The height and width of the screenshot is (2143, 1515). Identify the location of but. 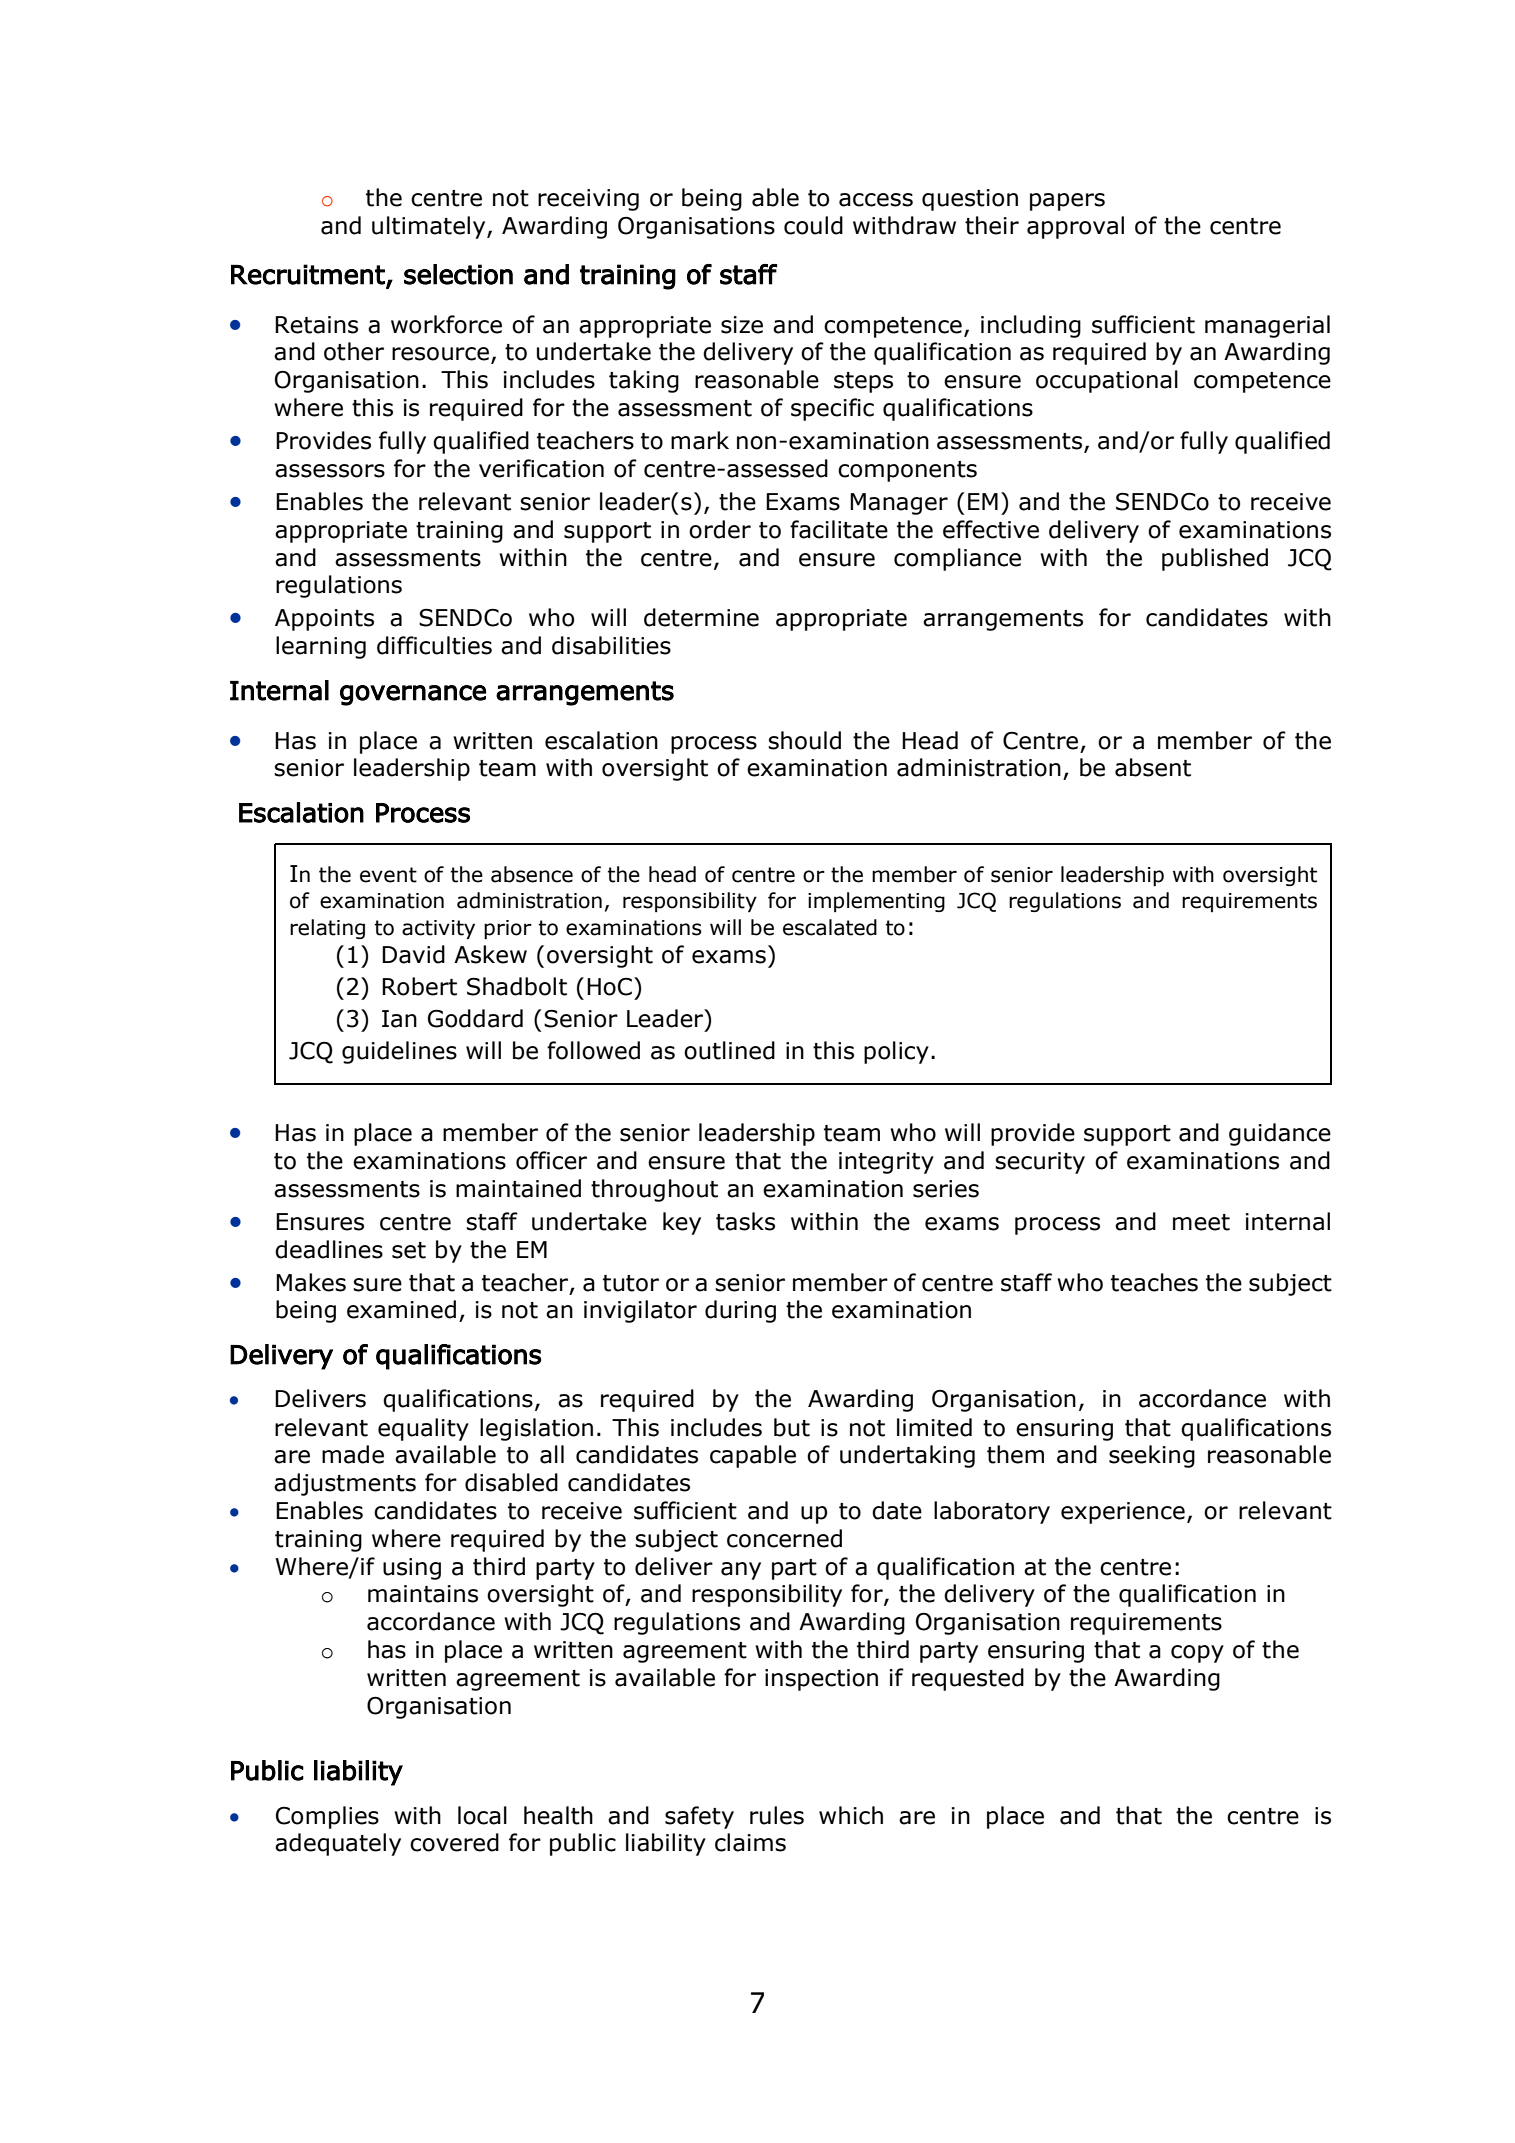
(792, 1427).
